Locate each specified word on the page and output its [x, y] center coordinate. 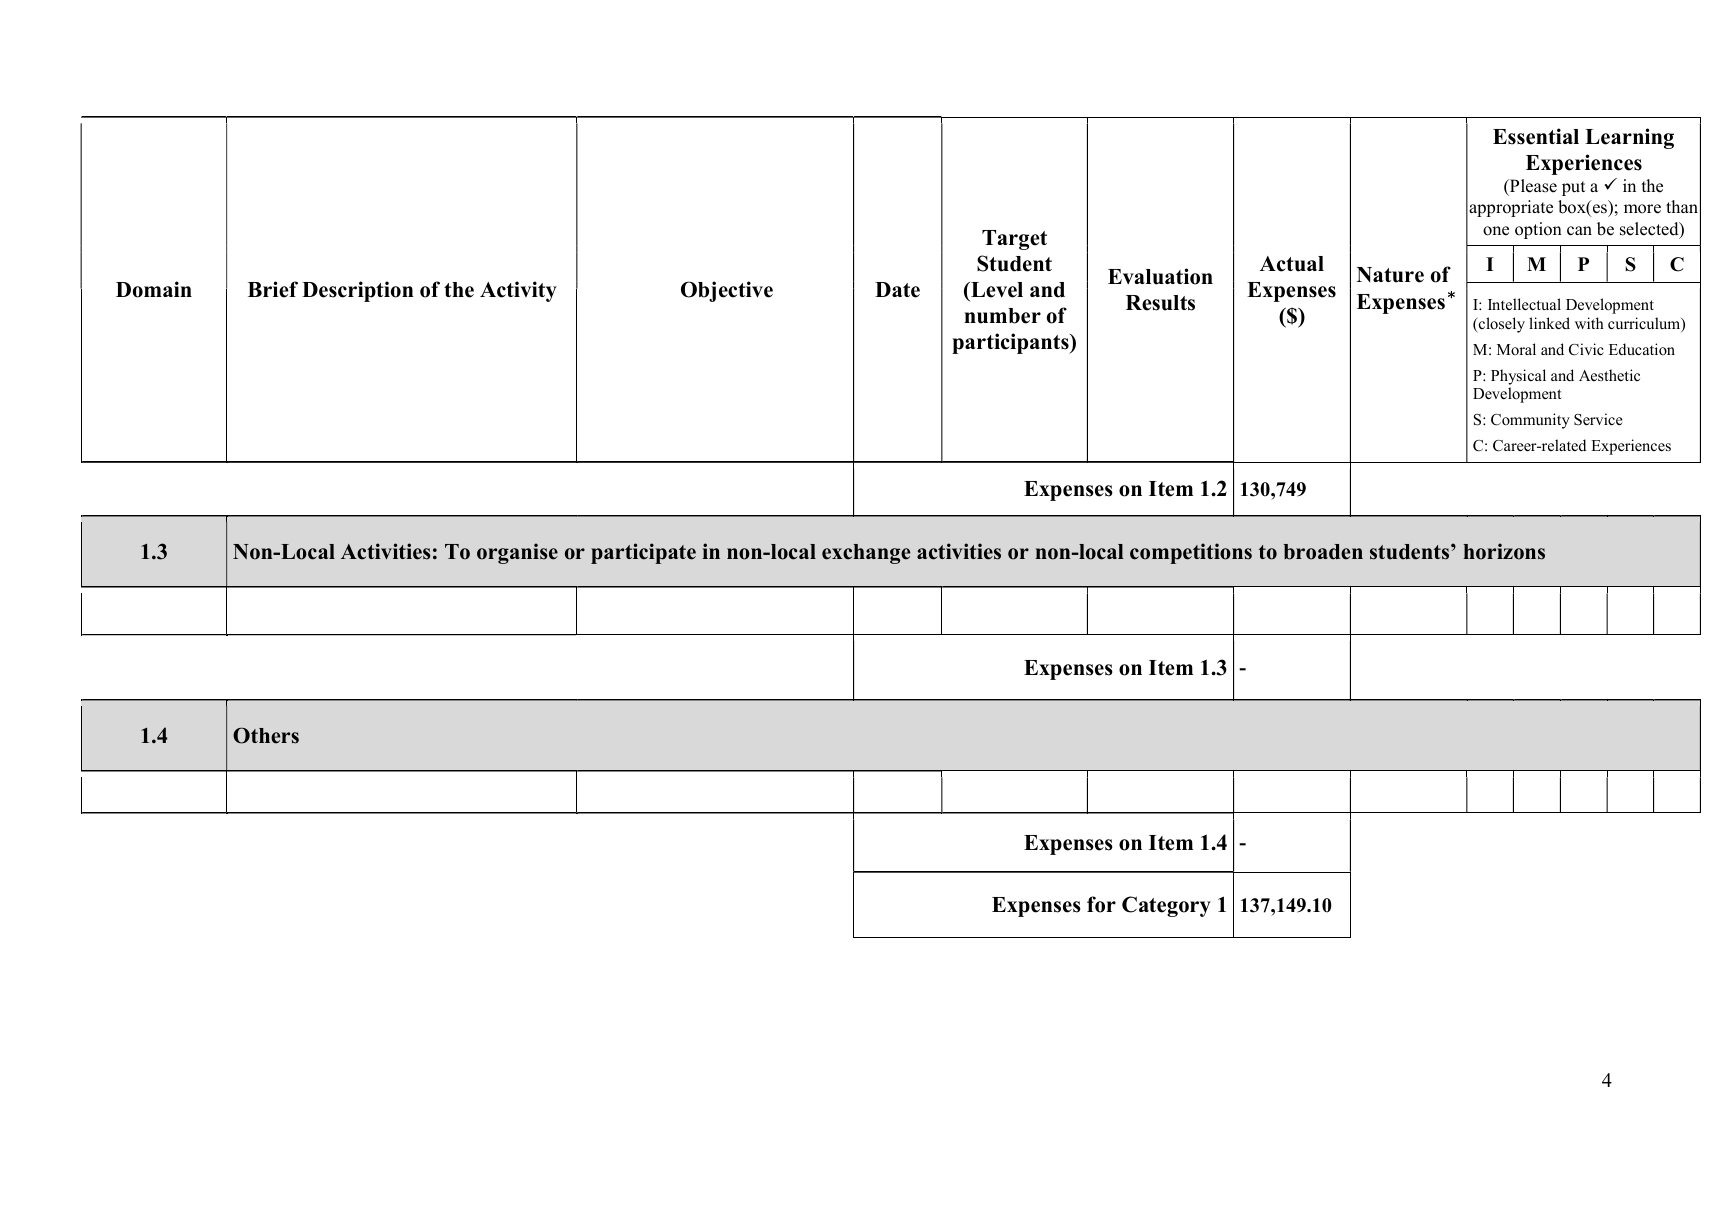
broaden [1323, 552]
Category [1166, 906]
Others [266, 735]
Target [1014, 240]
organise [517, 553]
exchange [866, 554]
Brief [273, 289]
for [1101, 904]
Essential [1536, 136]
